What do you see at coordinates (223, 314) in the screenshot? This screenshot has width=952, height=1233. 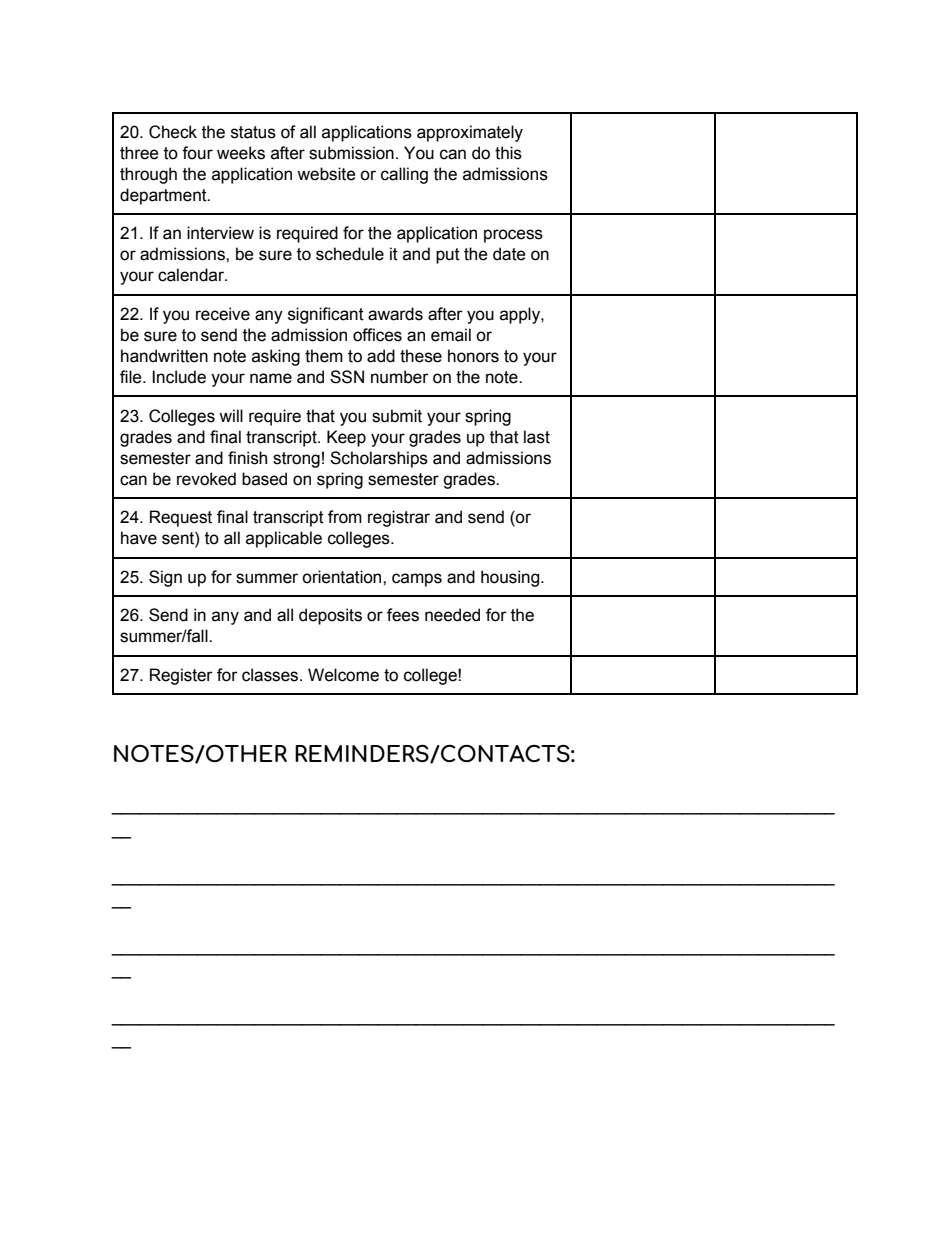 I see `receive` at bounding box center [223, 314].
